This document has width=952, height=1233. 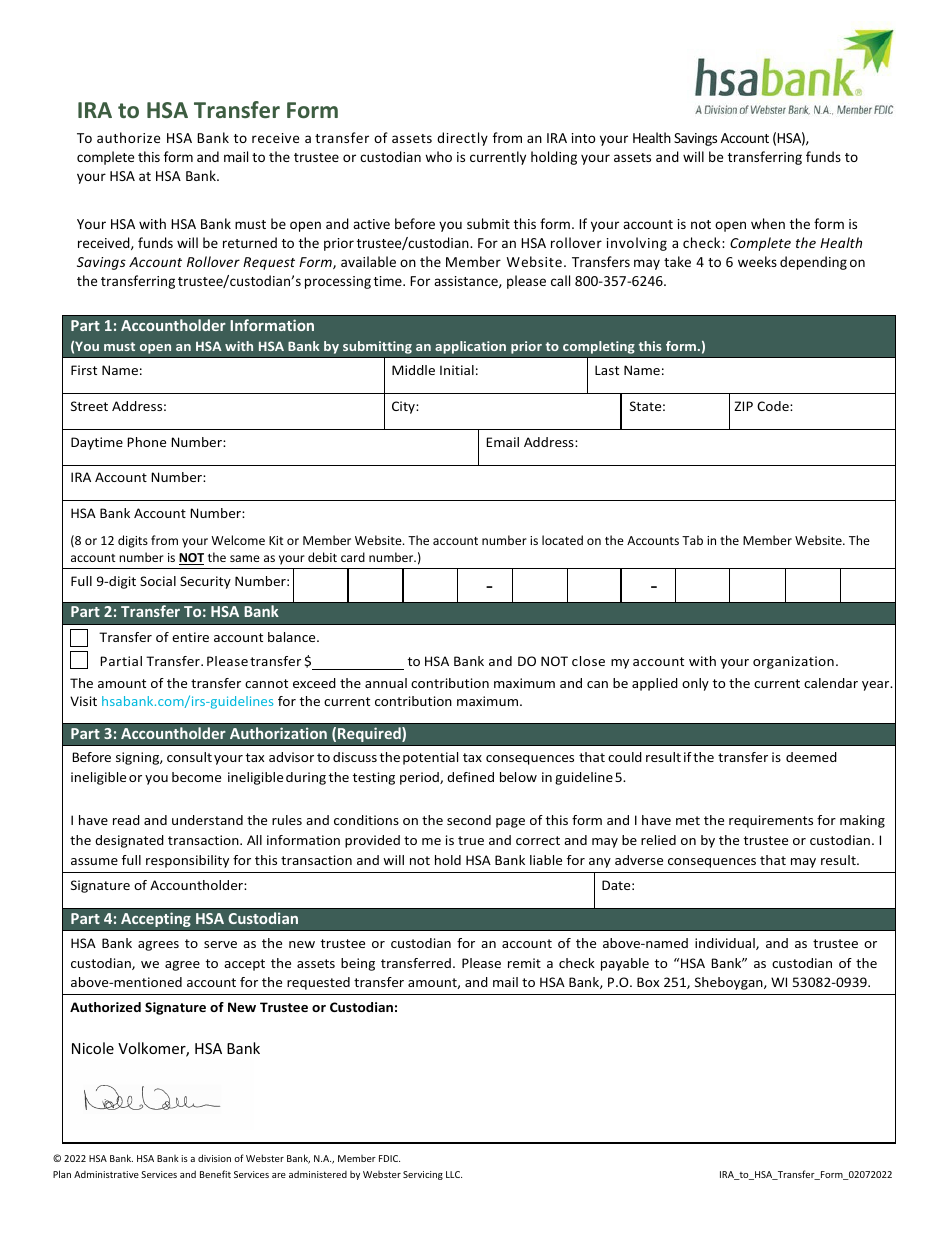 What do you see at coordinates (774, 406) in the document?
I see `Code` at bounding box center [774, 406].
